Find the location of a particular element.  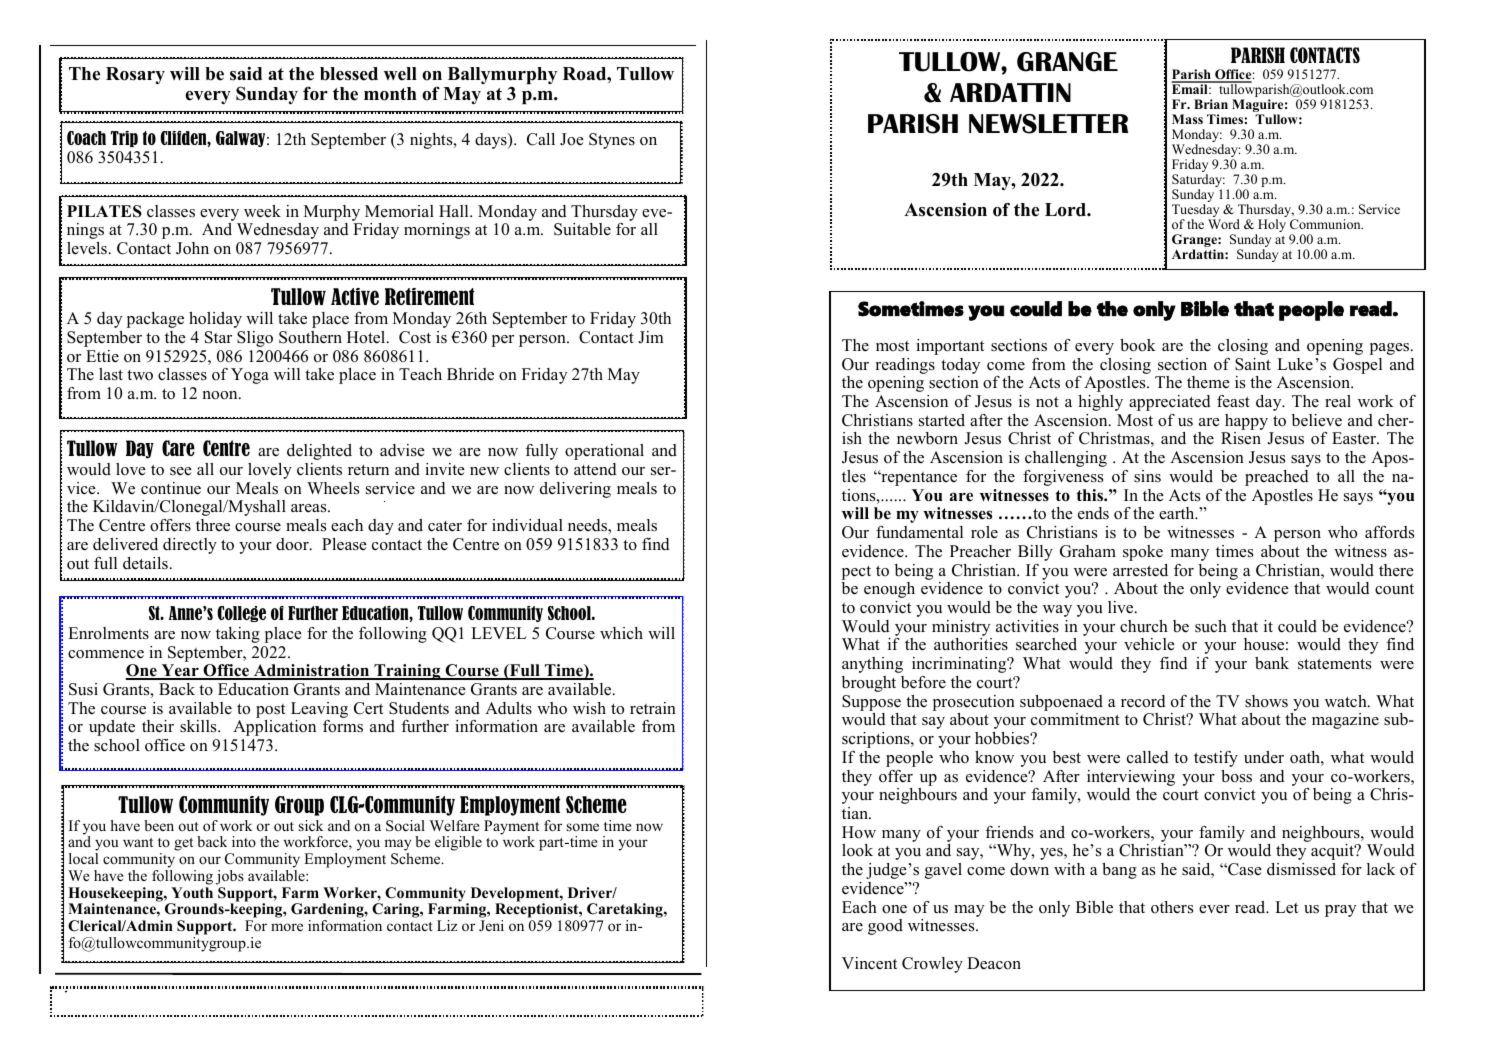

more is located at coordinates (287, 927).
